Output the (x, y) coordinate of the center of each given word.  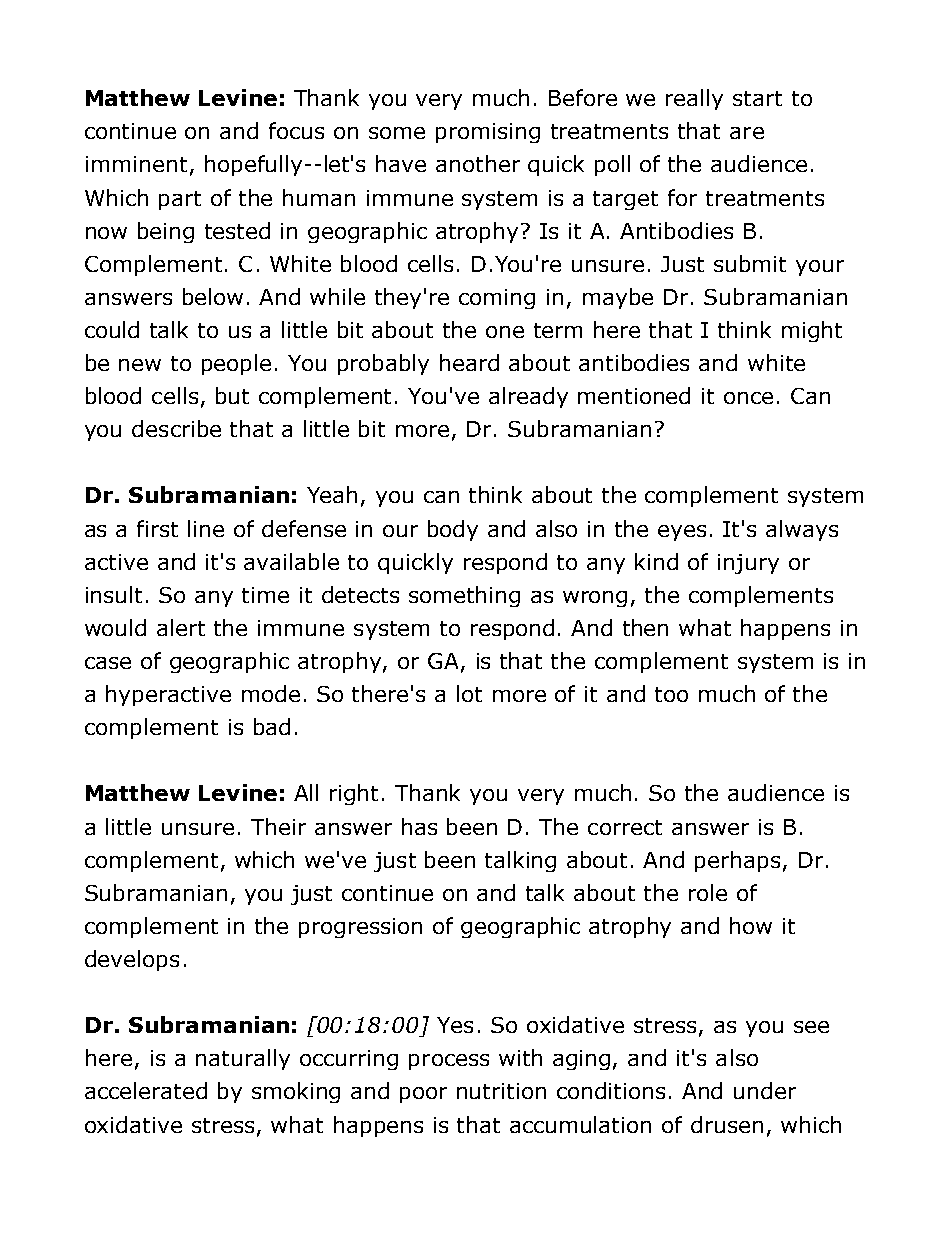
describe (176, 428)
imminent (136, 164)
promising (488, 133)
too (671, 694)
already (528, 397)
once (748, 398)
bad (272, 726)
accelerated (146, 1090)
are (747, 133)
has (419, 826)
